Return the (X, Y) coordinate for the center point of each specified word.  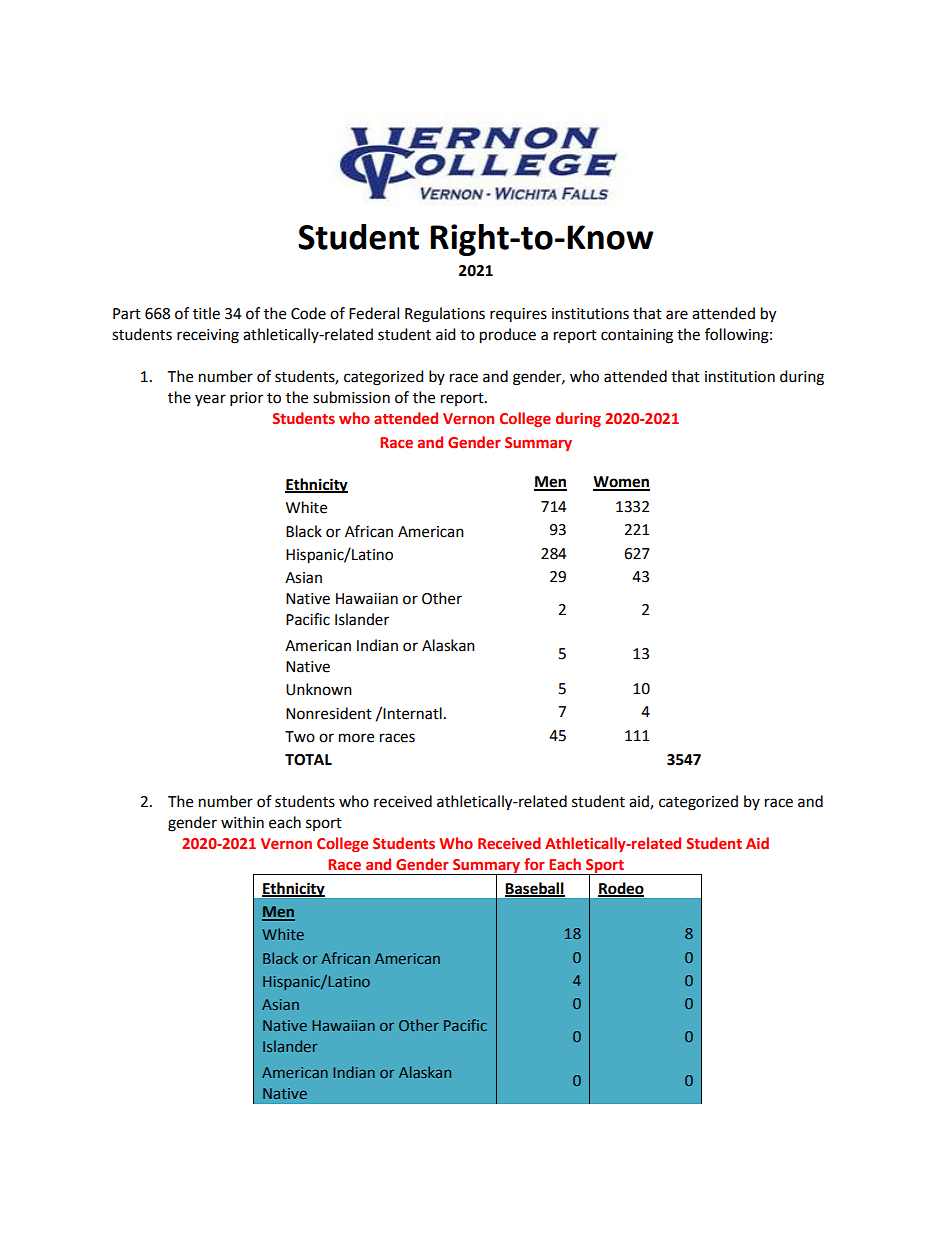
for (534, 864)
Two (300, 737)
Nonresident (329, 713)
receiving (208, 336)
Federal (374, 313)
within (242, 822)
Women (621, 483)
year (210, 400)
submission (351, 397)
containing (637, 336)
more (356, 738)
